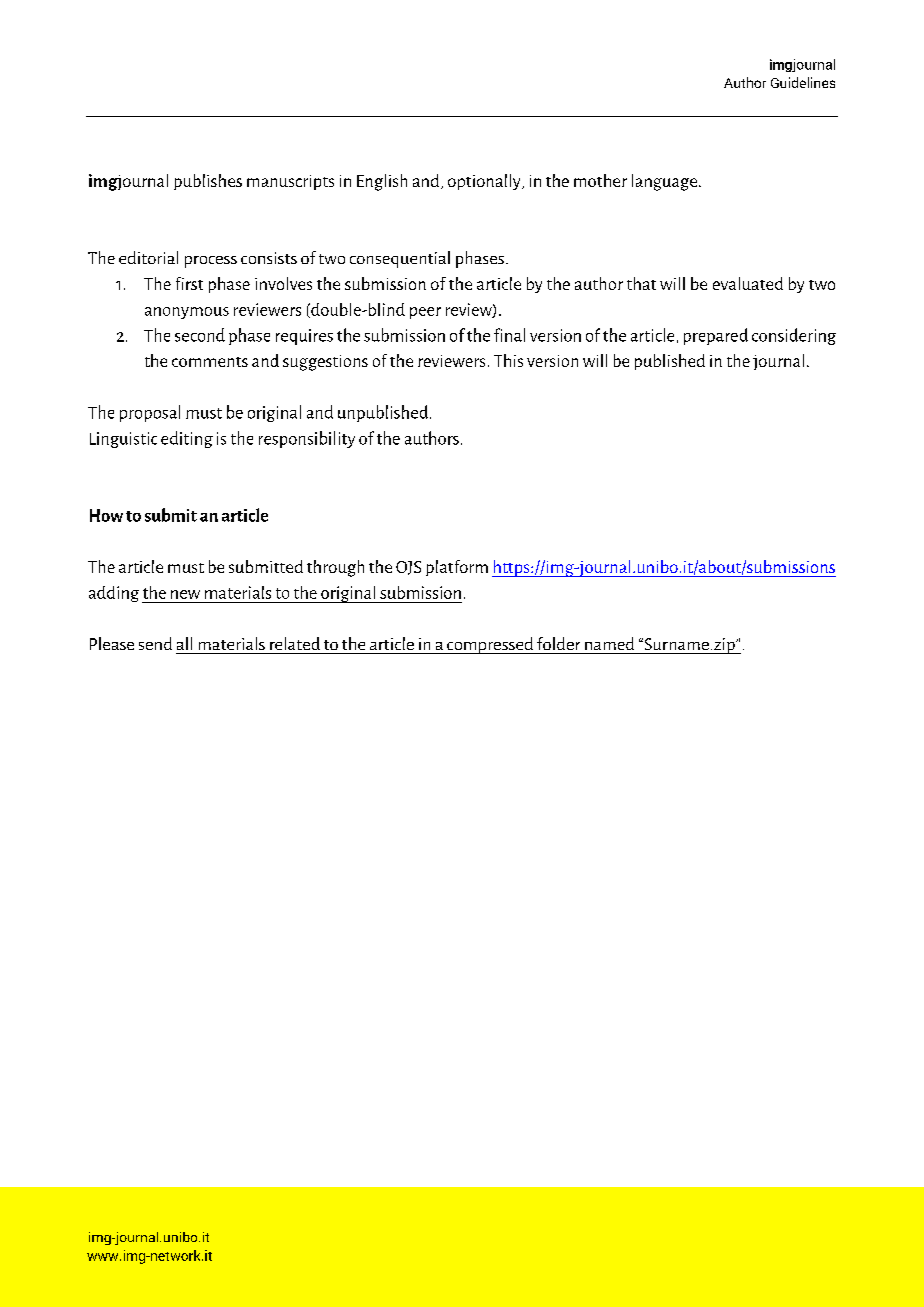 The width and height of the screenshot is (924, 1307). What do you see at coordinates (803, 82) in the screenshot?
I see `Guidelines` at bounding box center [803, 82].
